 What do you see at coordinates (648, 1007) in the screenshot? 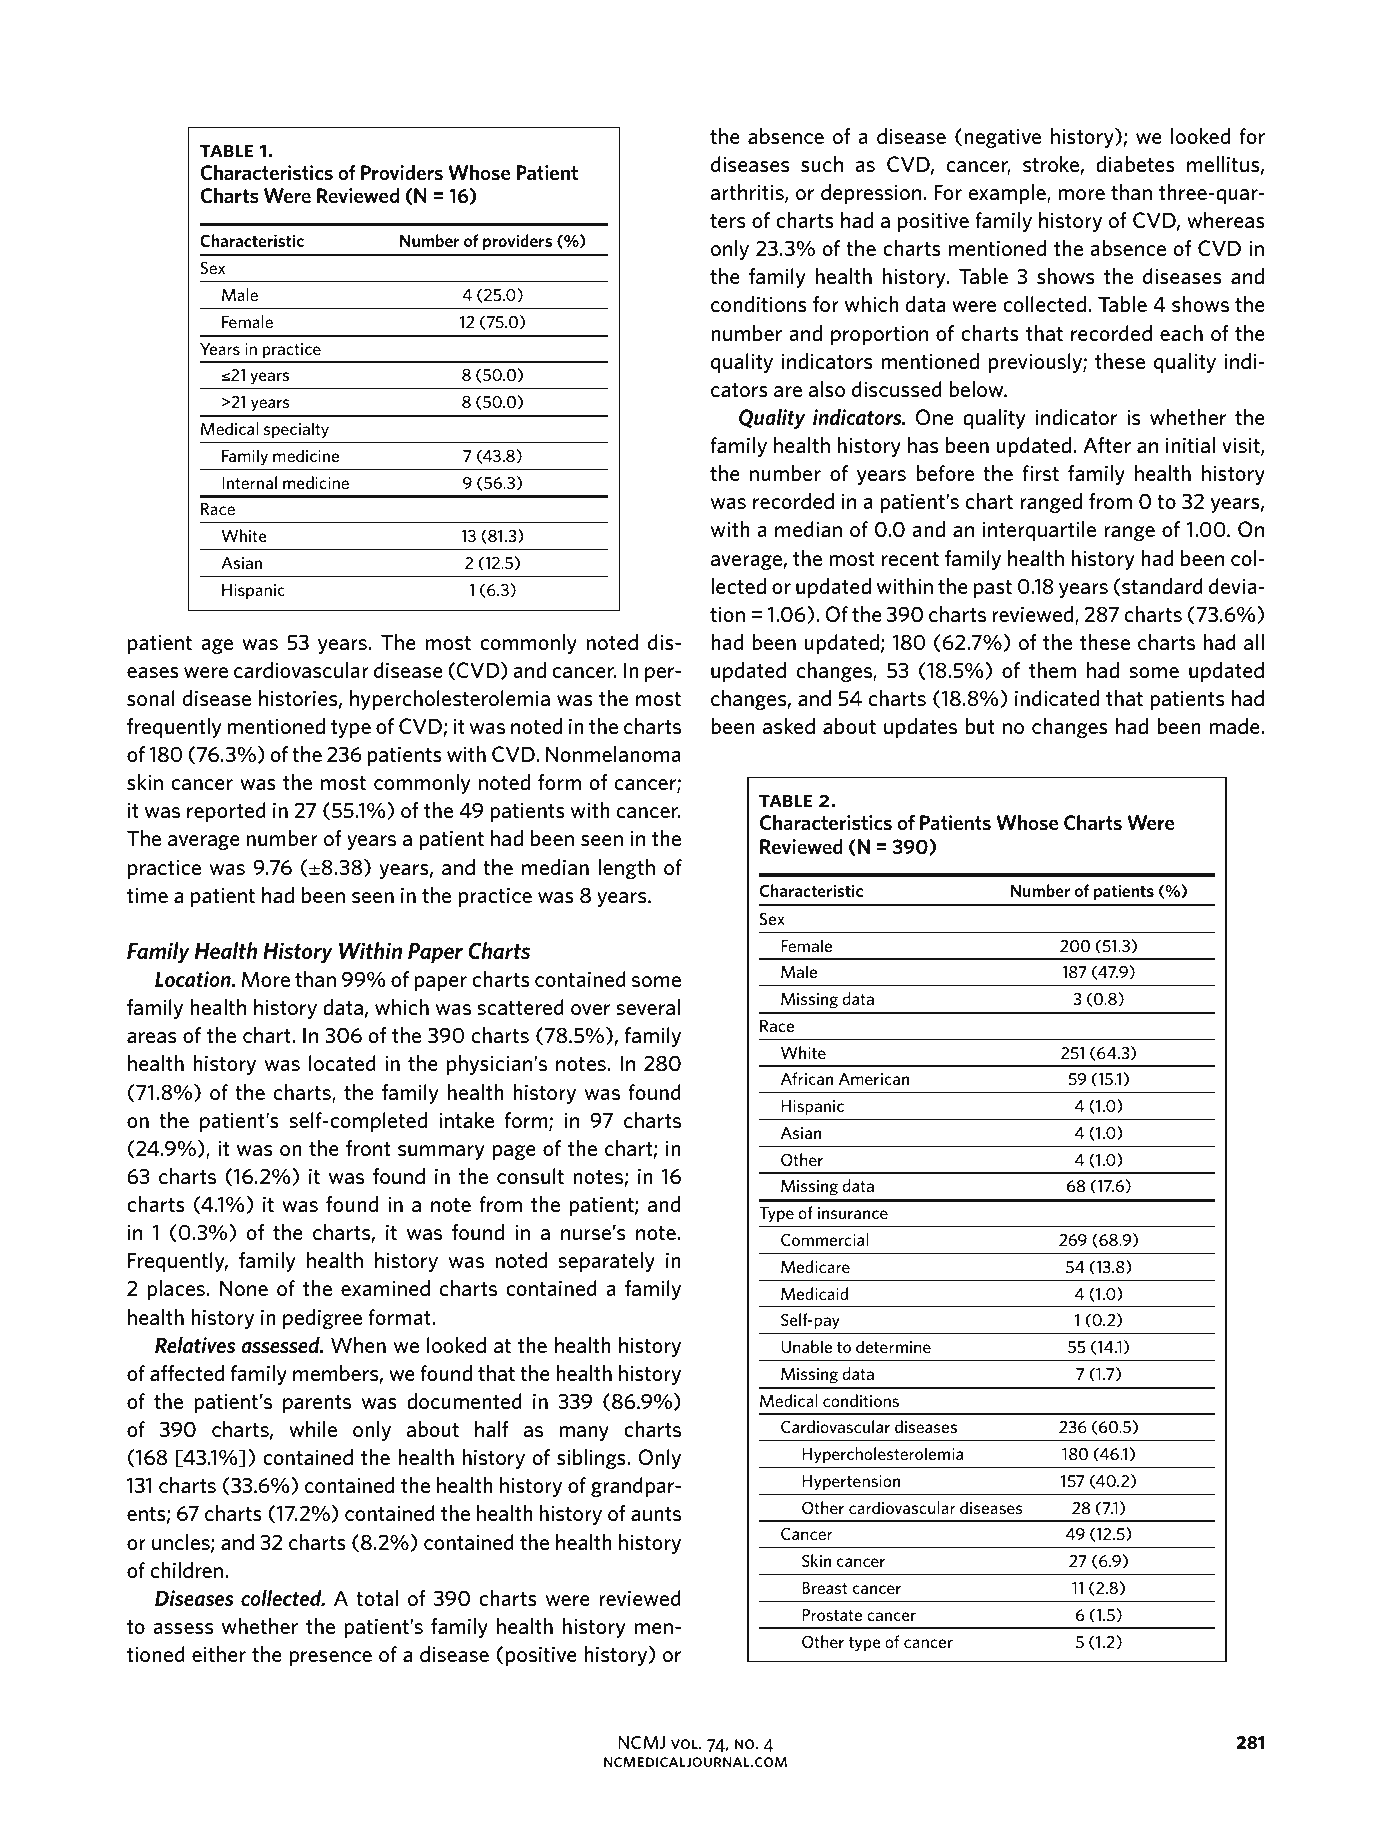
I see `several` at bounding box center [648, 1007].
